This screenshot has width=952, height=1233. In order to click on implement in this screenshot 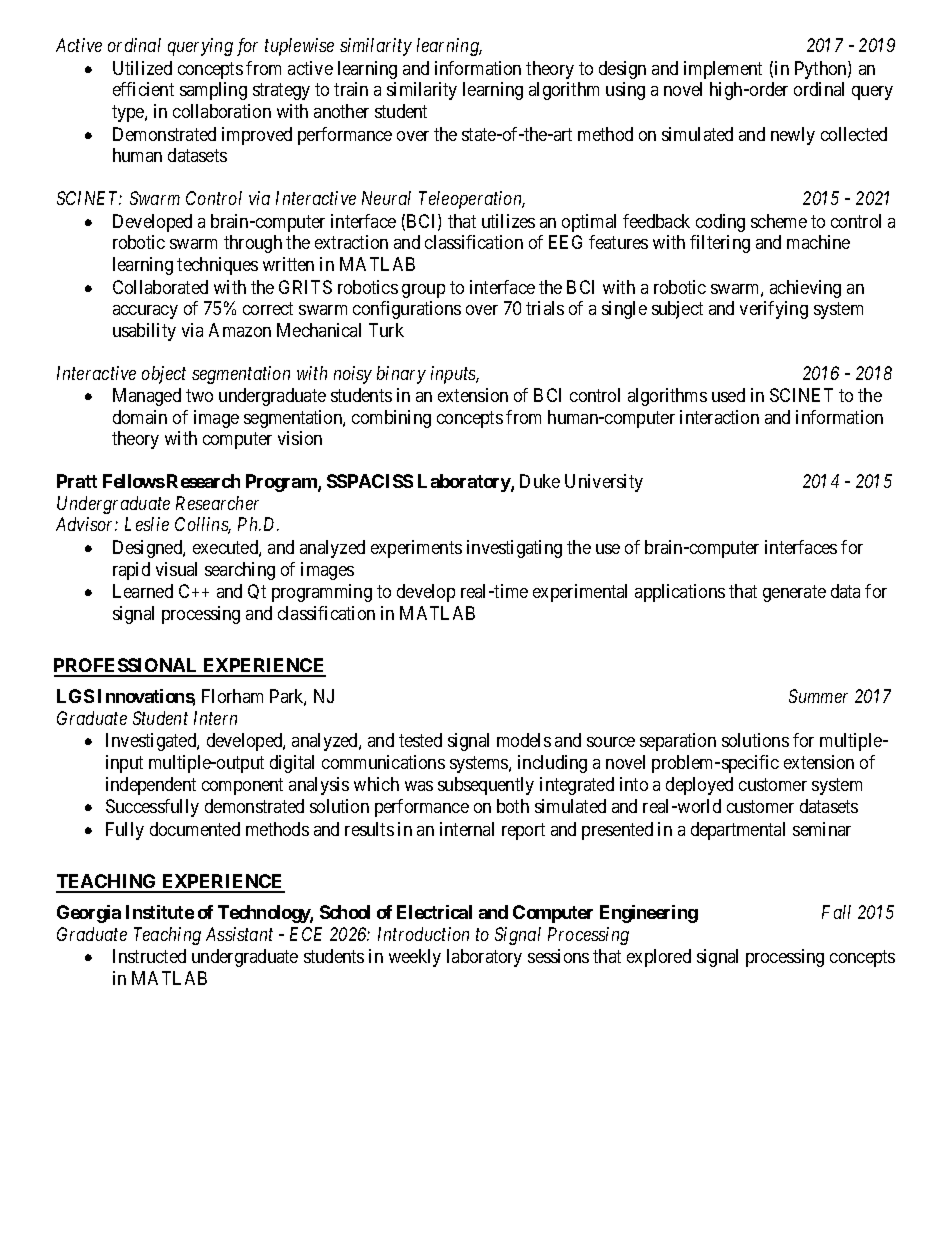, I will do `click(723, 70)`.
